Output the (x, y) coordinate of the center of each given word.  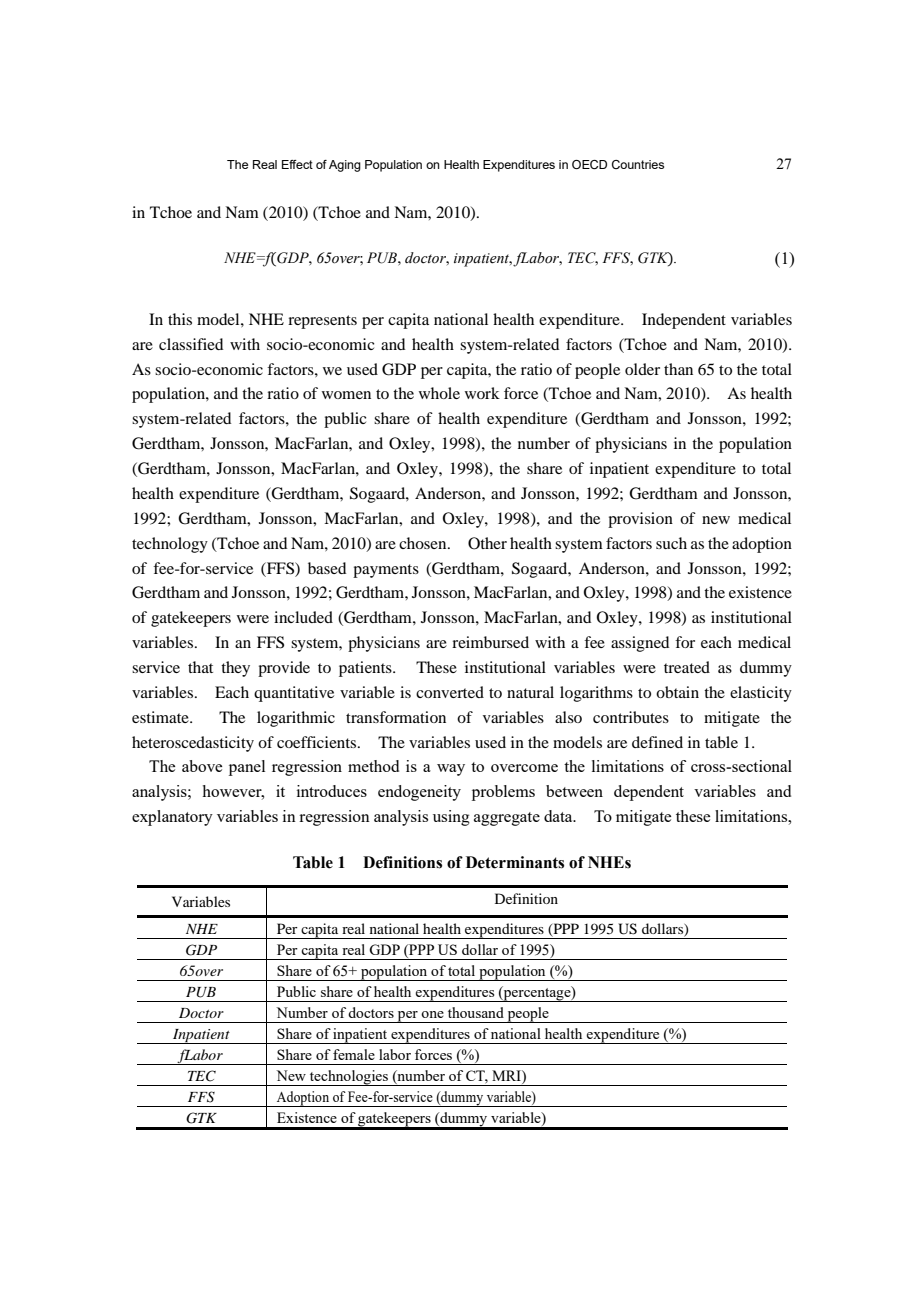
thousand (476, 1012)
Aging (345, 166)
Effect (297, 164)
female (354, 1054)
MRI (507, 1075)
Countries (638, 164)
